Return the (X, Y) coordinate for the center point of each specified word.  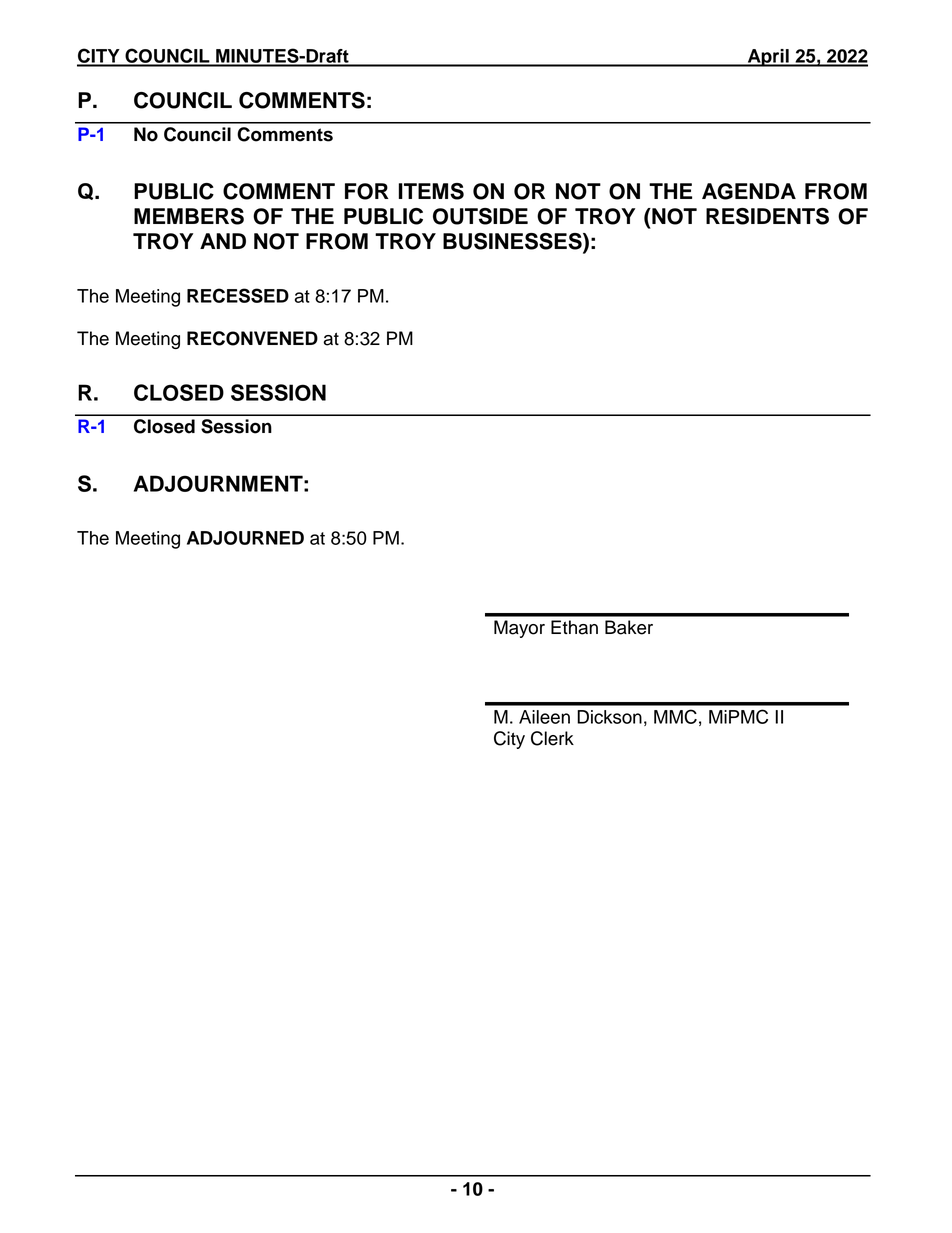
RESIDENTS (767, 216)
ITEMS (431, 191)
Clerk (552, 738)
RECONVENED (252, 338)
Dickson (609, 717)
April (768, 58)
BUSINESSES (513, 242)
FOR (367, 191)
